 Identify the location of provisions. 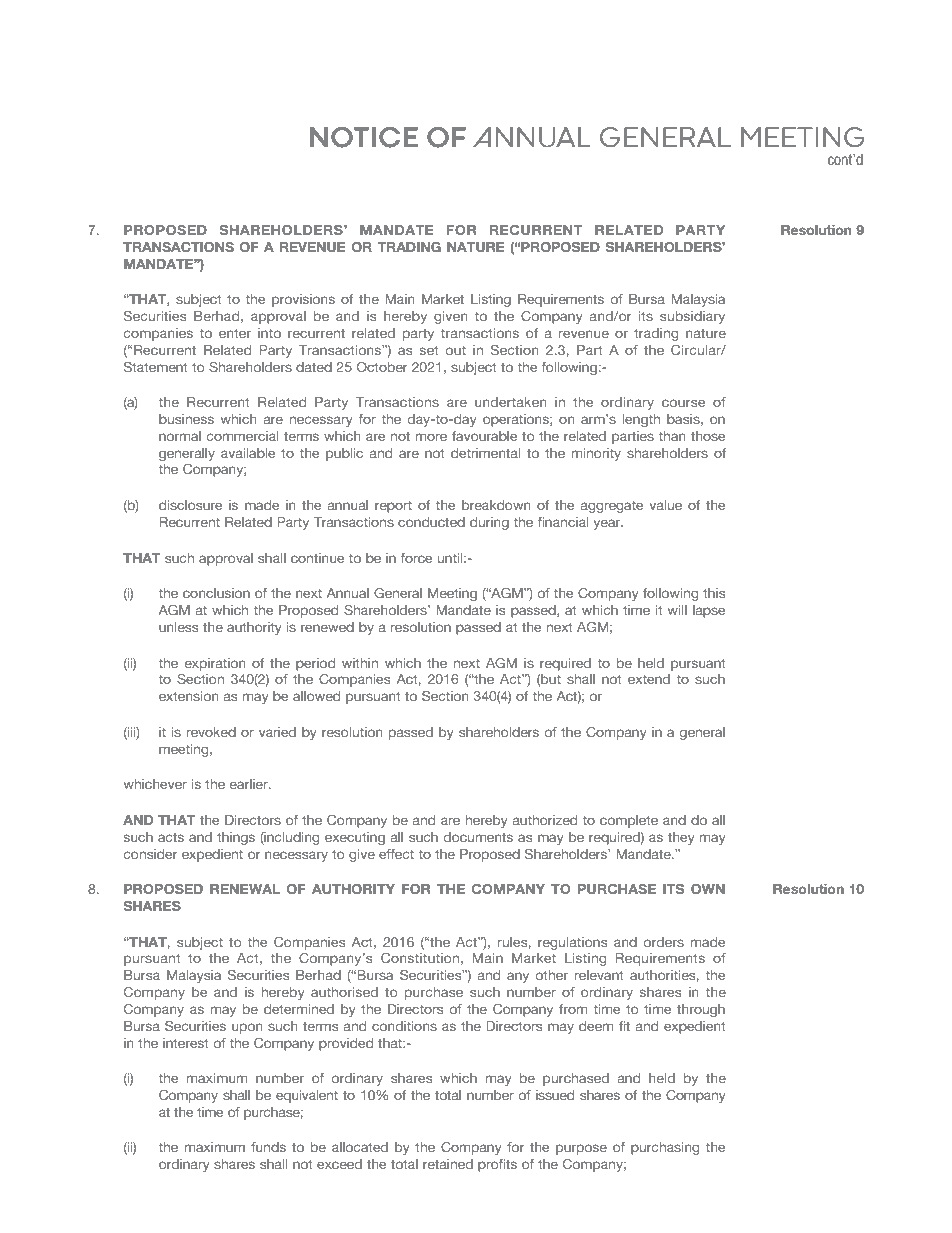
(303, 300).
